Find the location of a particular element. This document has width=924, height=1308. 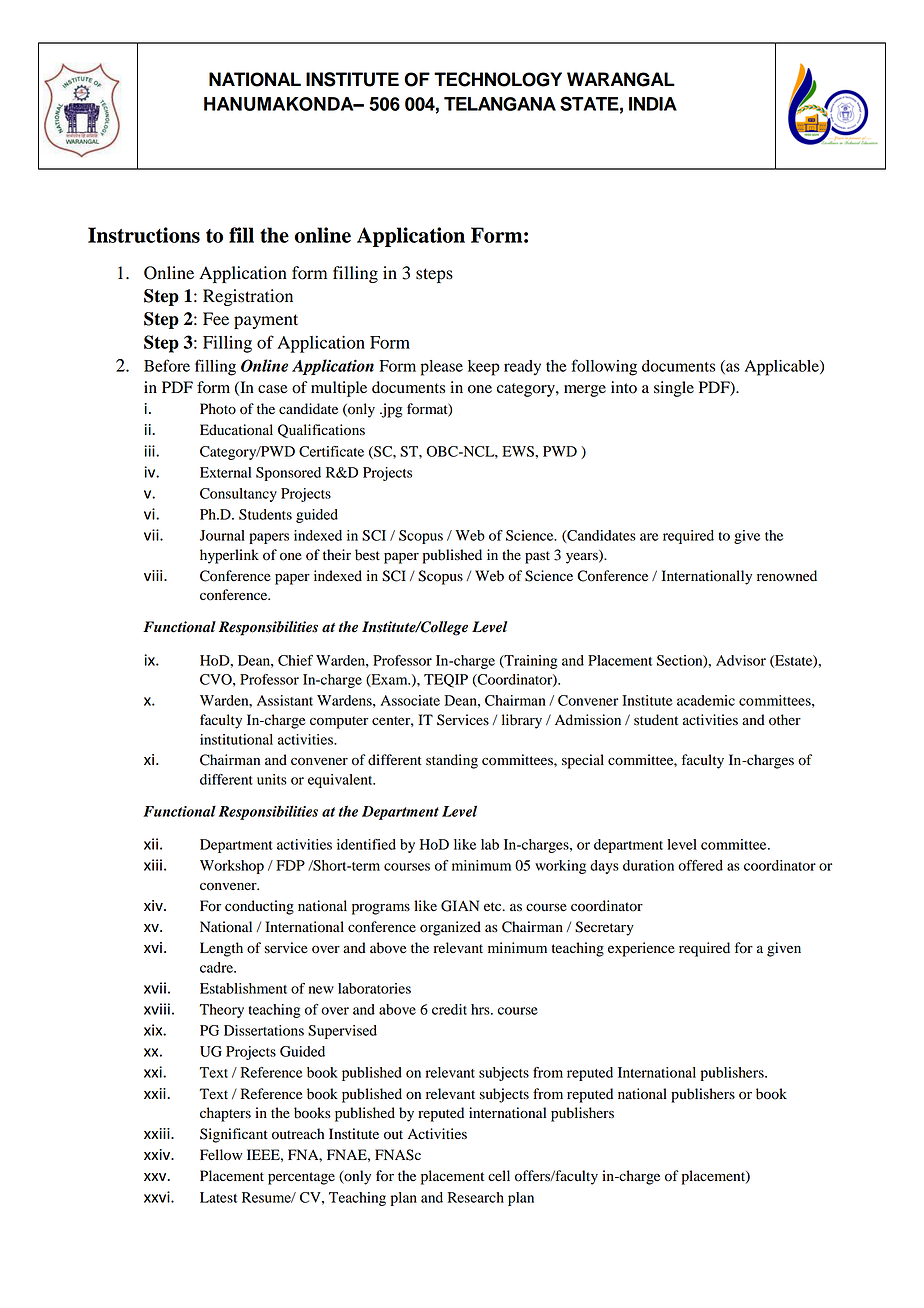

single is located at coordinates (674, 389).
